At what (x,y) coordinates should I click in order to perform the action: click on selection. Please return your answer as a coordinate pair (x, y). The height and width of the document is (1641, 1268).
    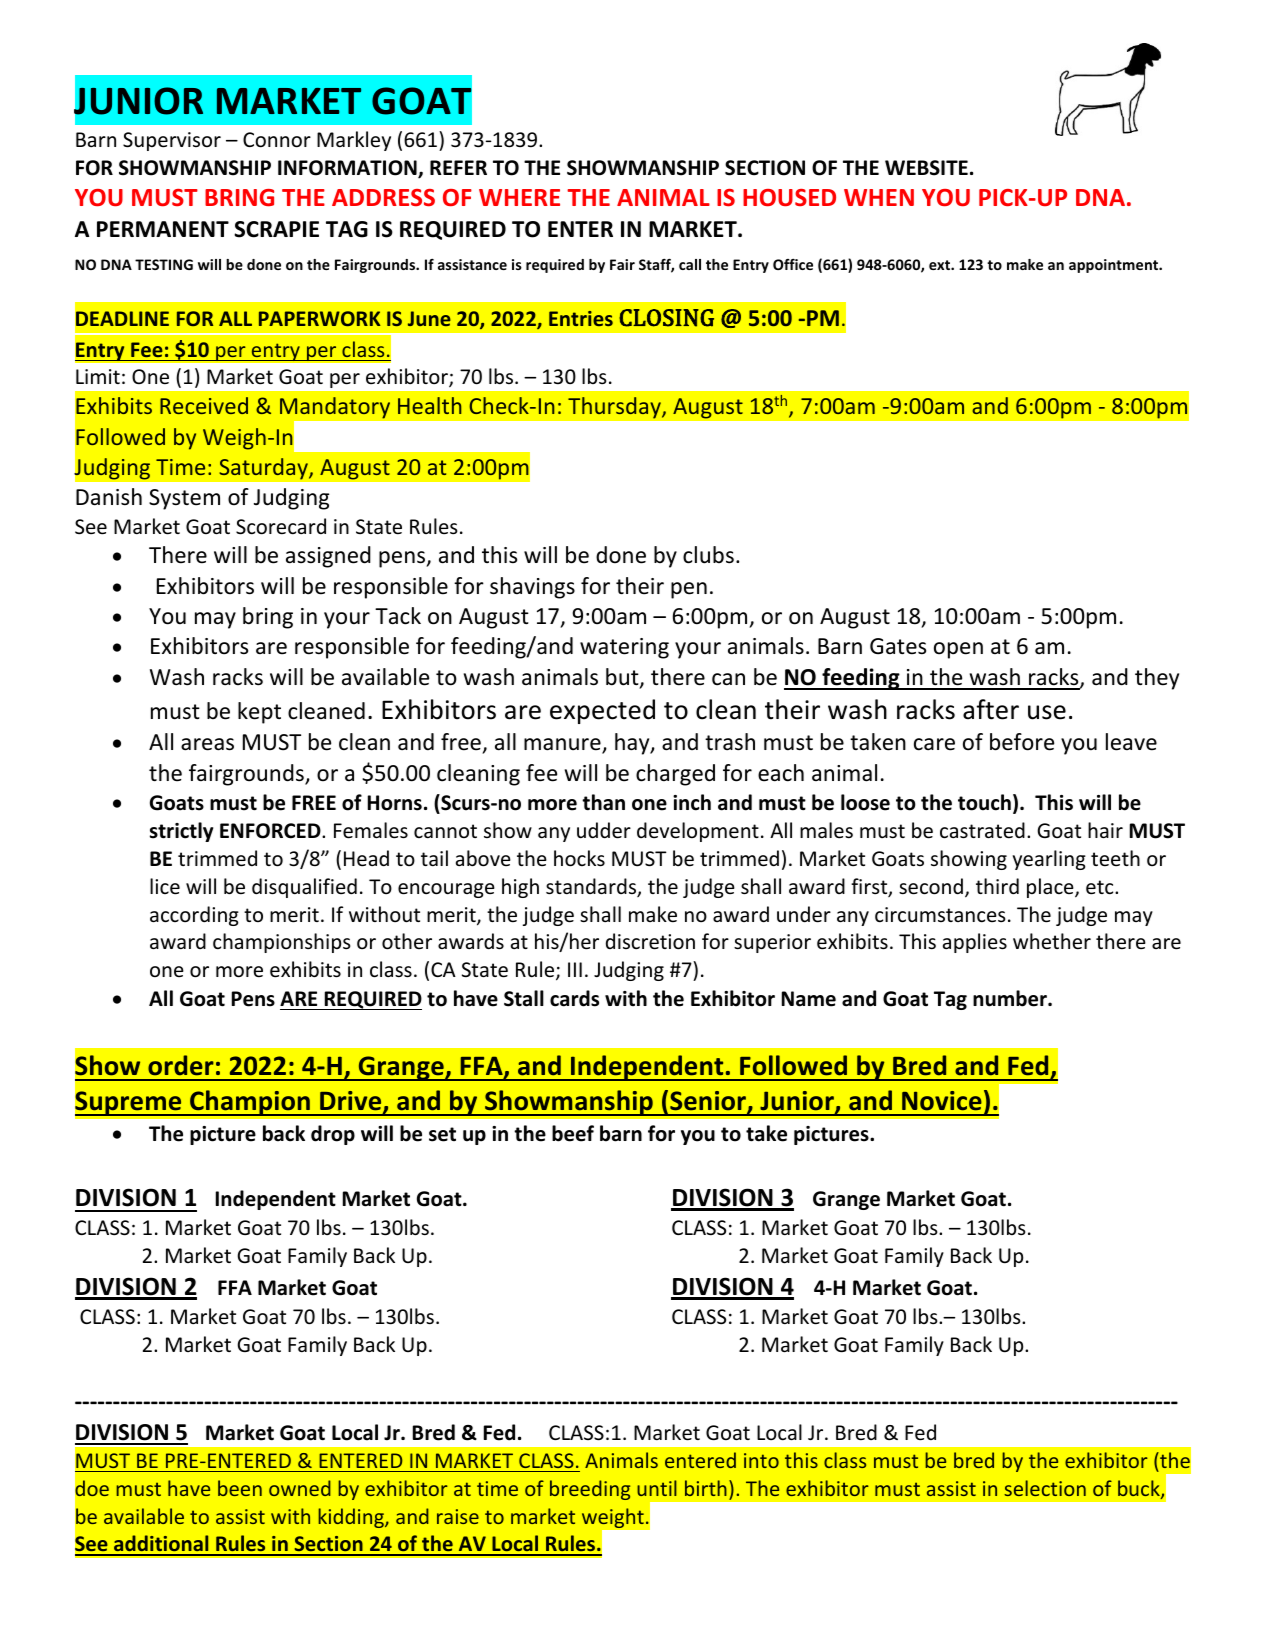
    Looking at the image, I should click on (1045, 1488).
